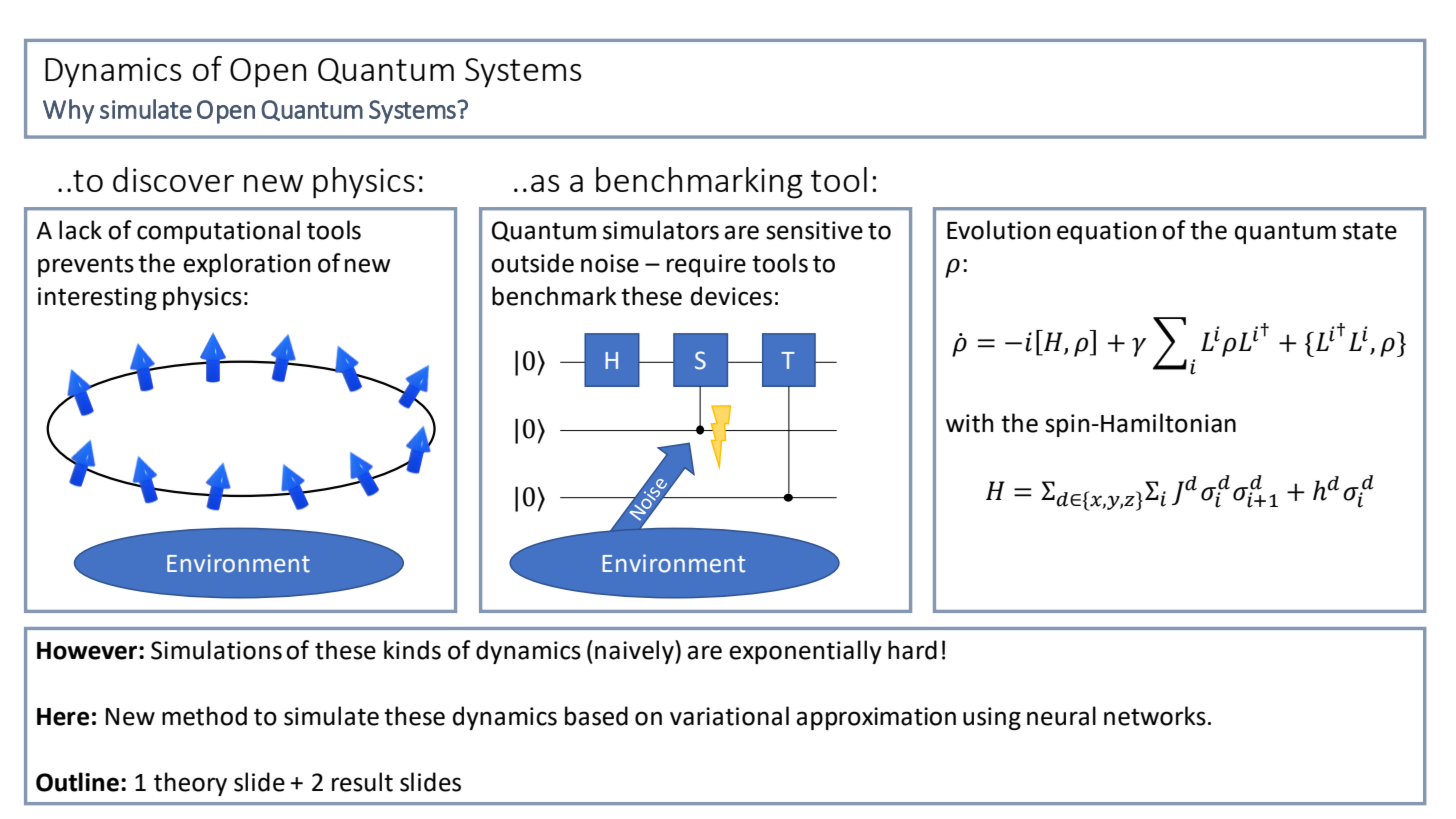 This screenshot has height=819, width=1456. What do you see at coordinates (1106, 232) in the screenshot?
I see `equation` at bounding box center [1106, 232].
